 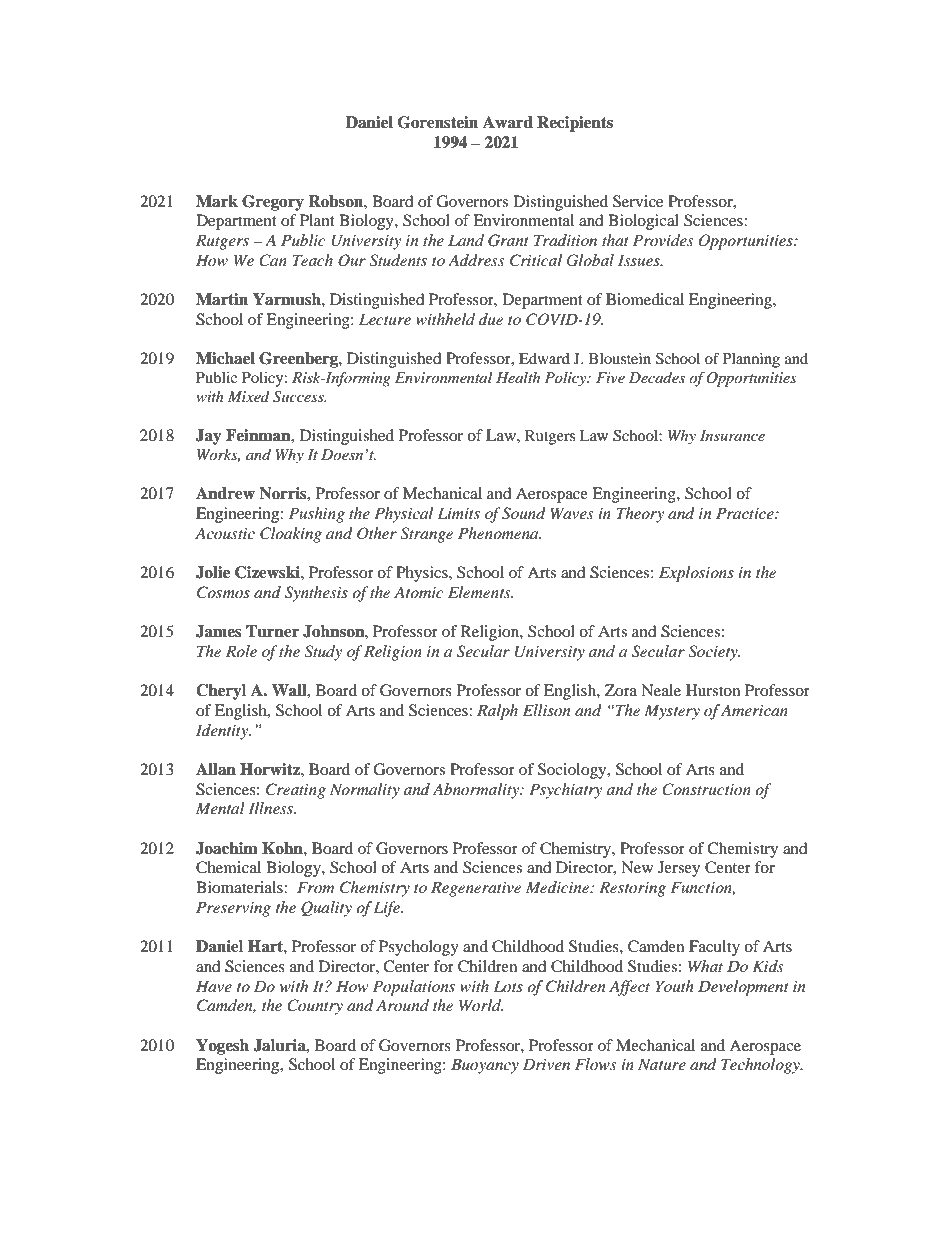 I want to click on Service, so click(x=638, y=201).
